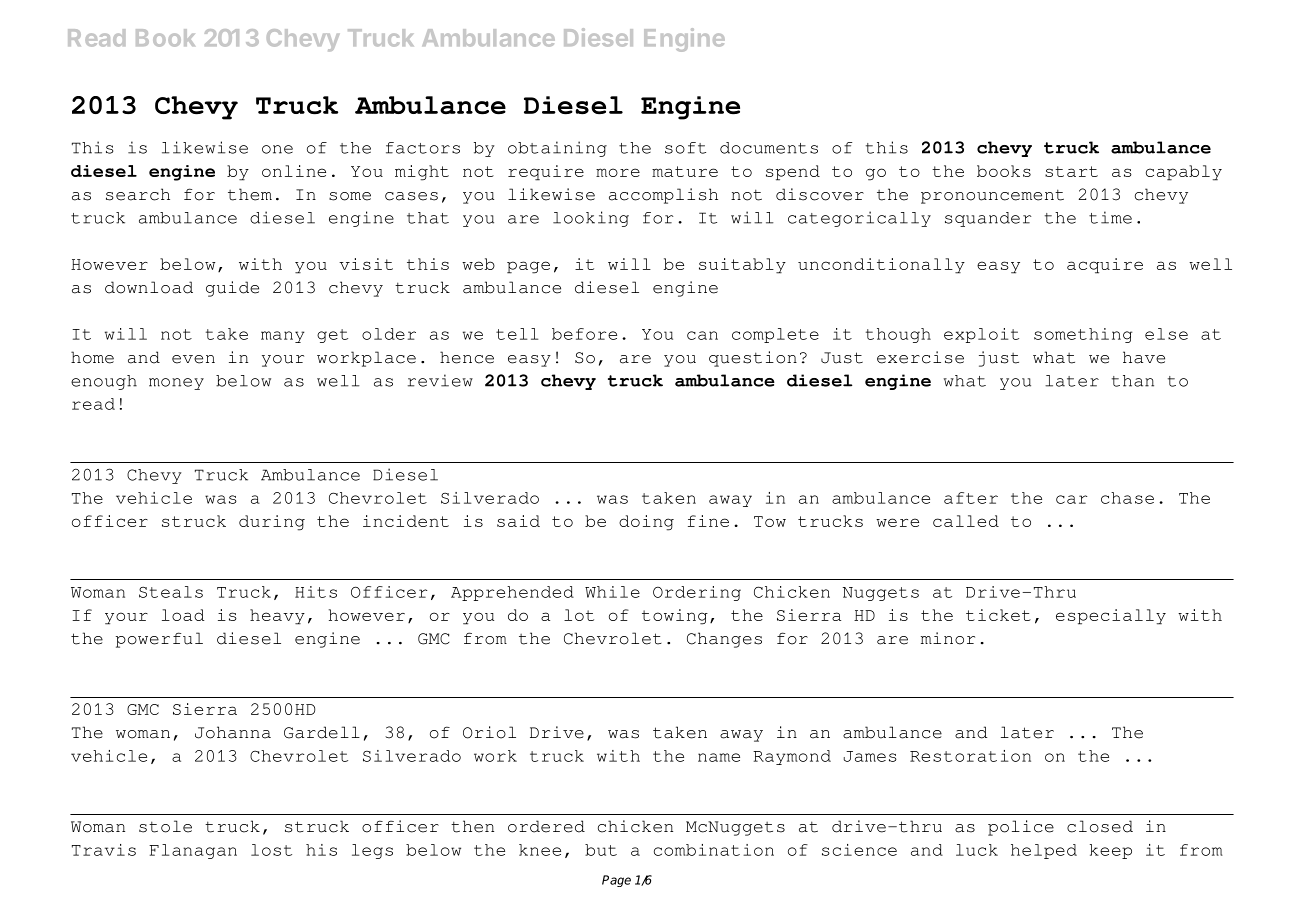 The height and width of the screenshot is (924, 1308). I want to click on stole, so click(165, 826).
